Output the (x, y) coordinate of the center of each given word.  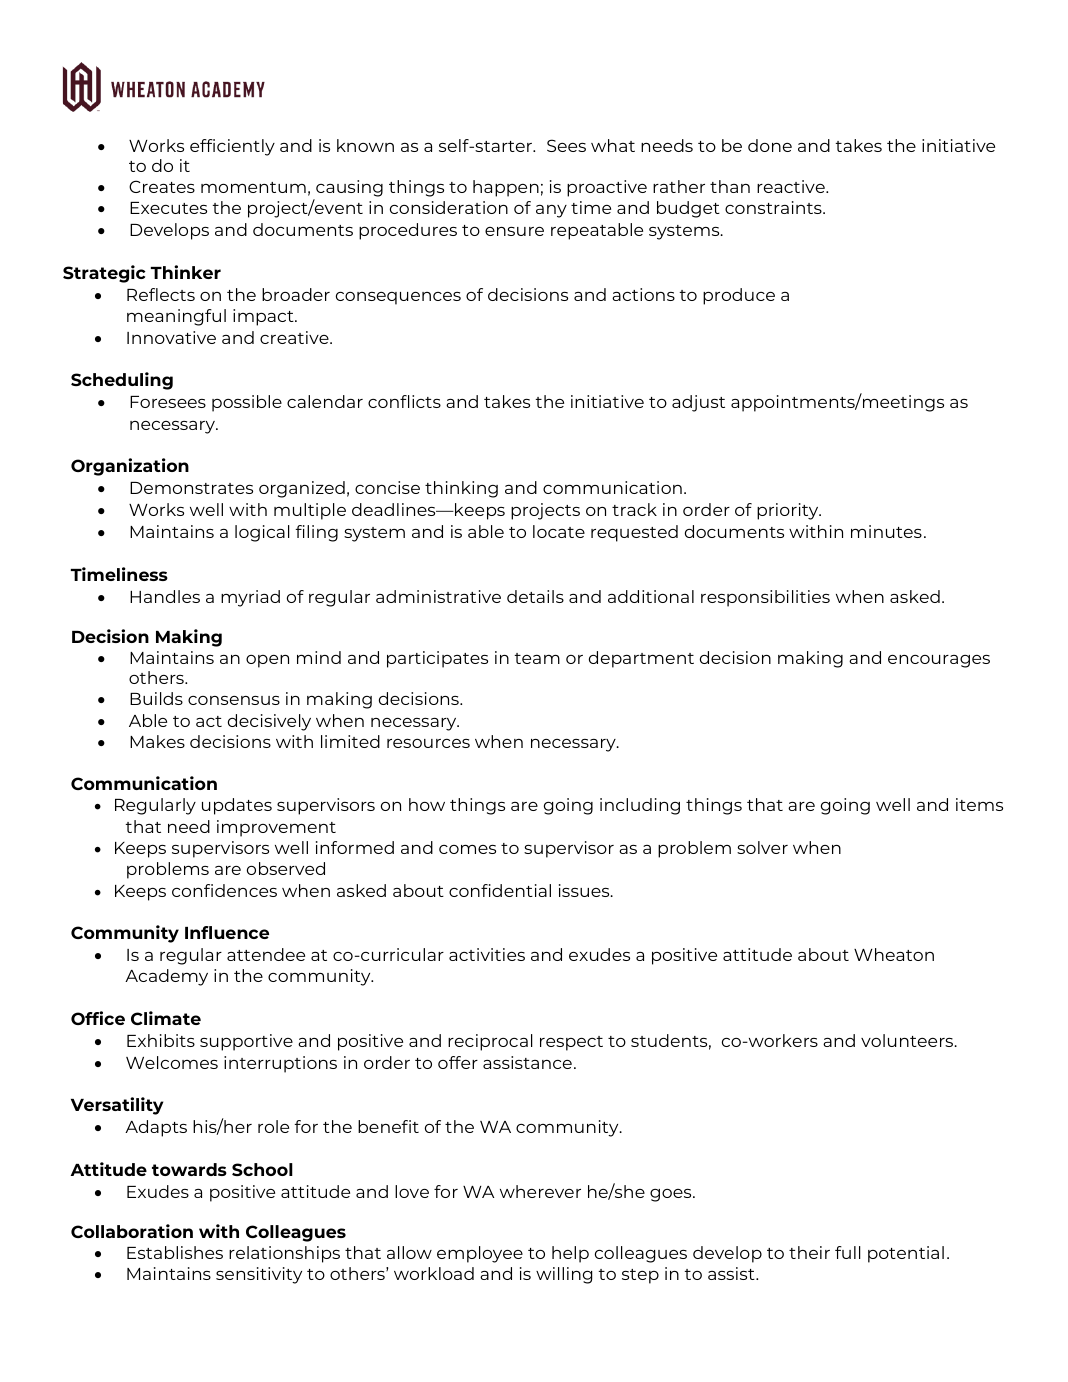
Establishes (175, 1252)
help (570, 1254)
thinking (461, 489)
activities (487, 954)
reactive (792, 186)
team (537, 658)
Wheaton (894, 954)
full (848, 1252)
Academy (166, 977)
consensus (234, 700)
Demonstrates (191, 488)
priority (789, 511)
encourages (939, 661)
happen (506, 188)
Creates (162, 186)
